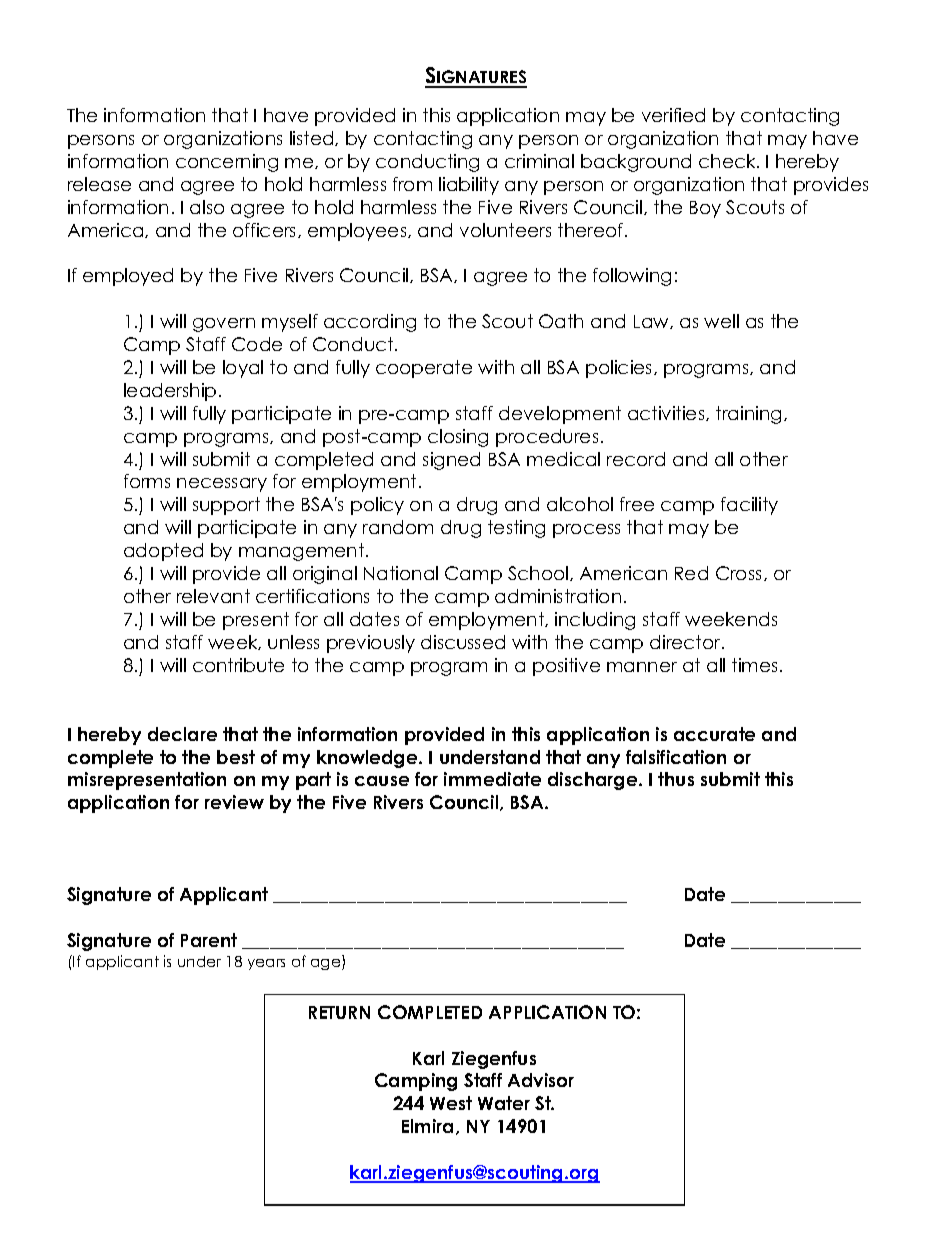 This screenshot has height=1233, width=952. What do you see at coordinates (451, 1103) in the screenshot?
I see `West` at bounding box center [451, 1103].
